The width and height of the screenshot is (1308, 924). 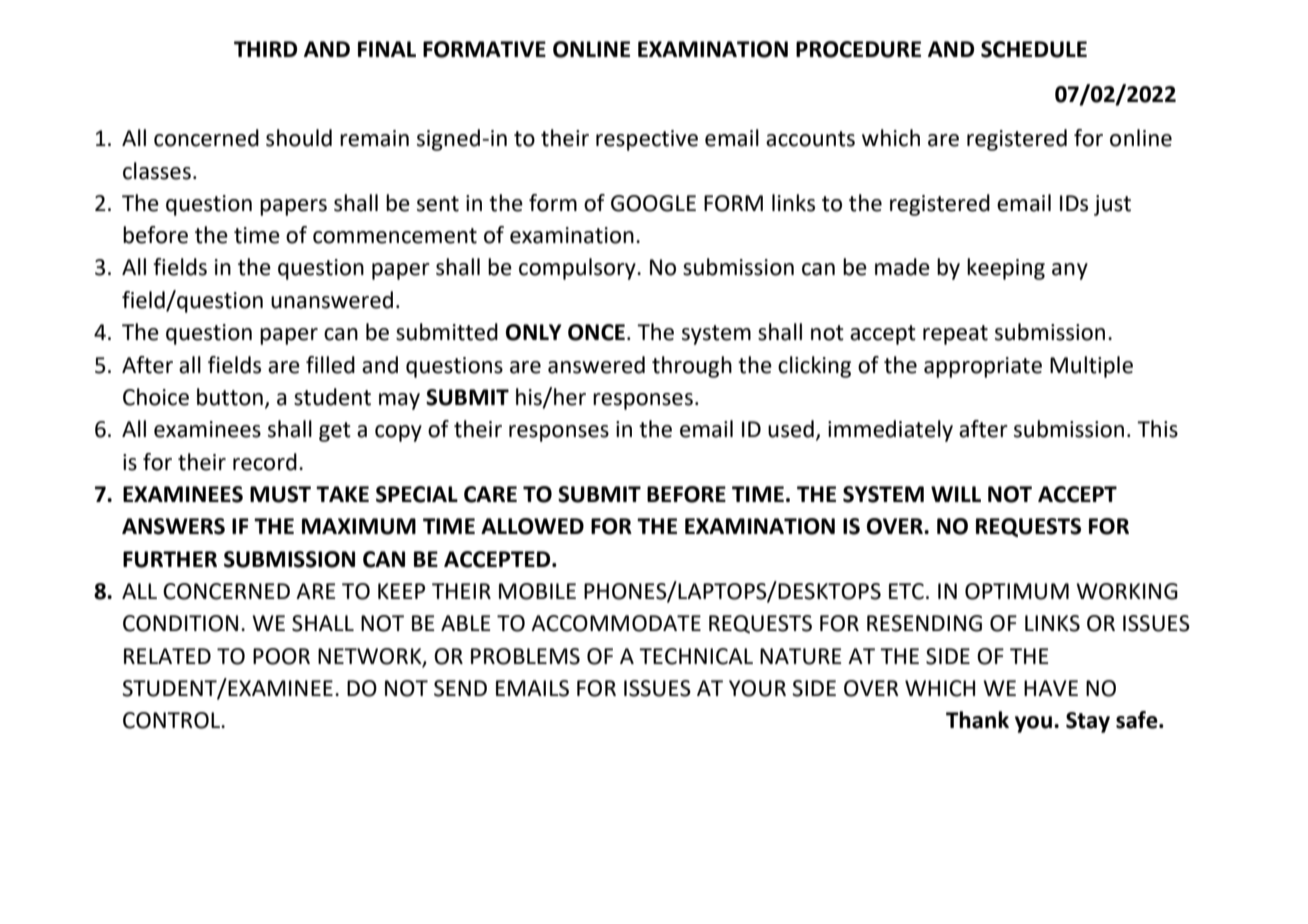 I want to click on OPTIMUM, so click(x=1017, y=591).
